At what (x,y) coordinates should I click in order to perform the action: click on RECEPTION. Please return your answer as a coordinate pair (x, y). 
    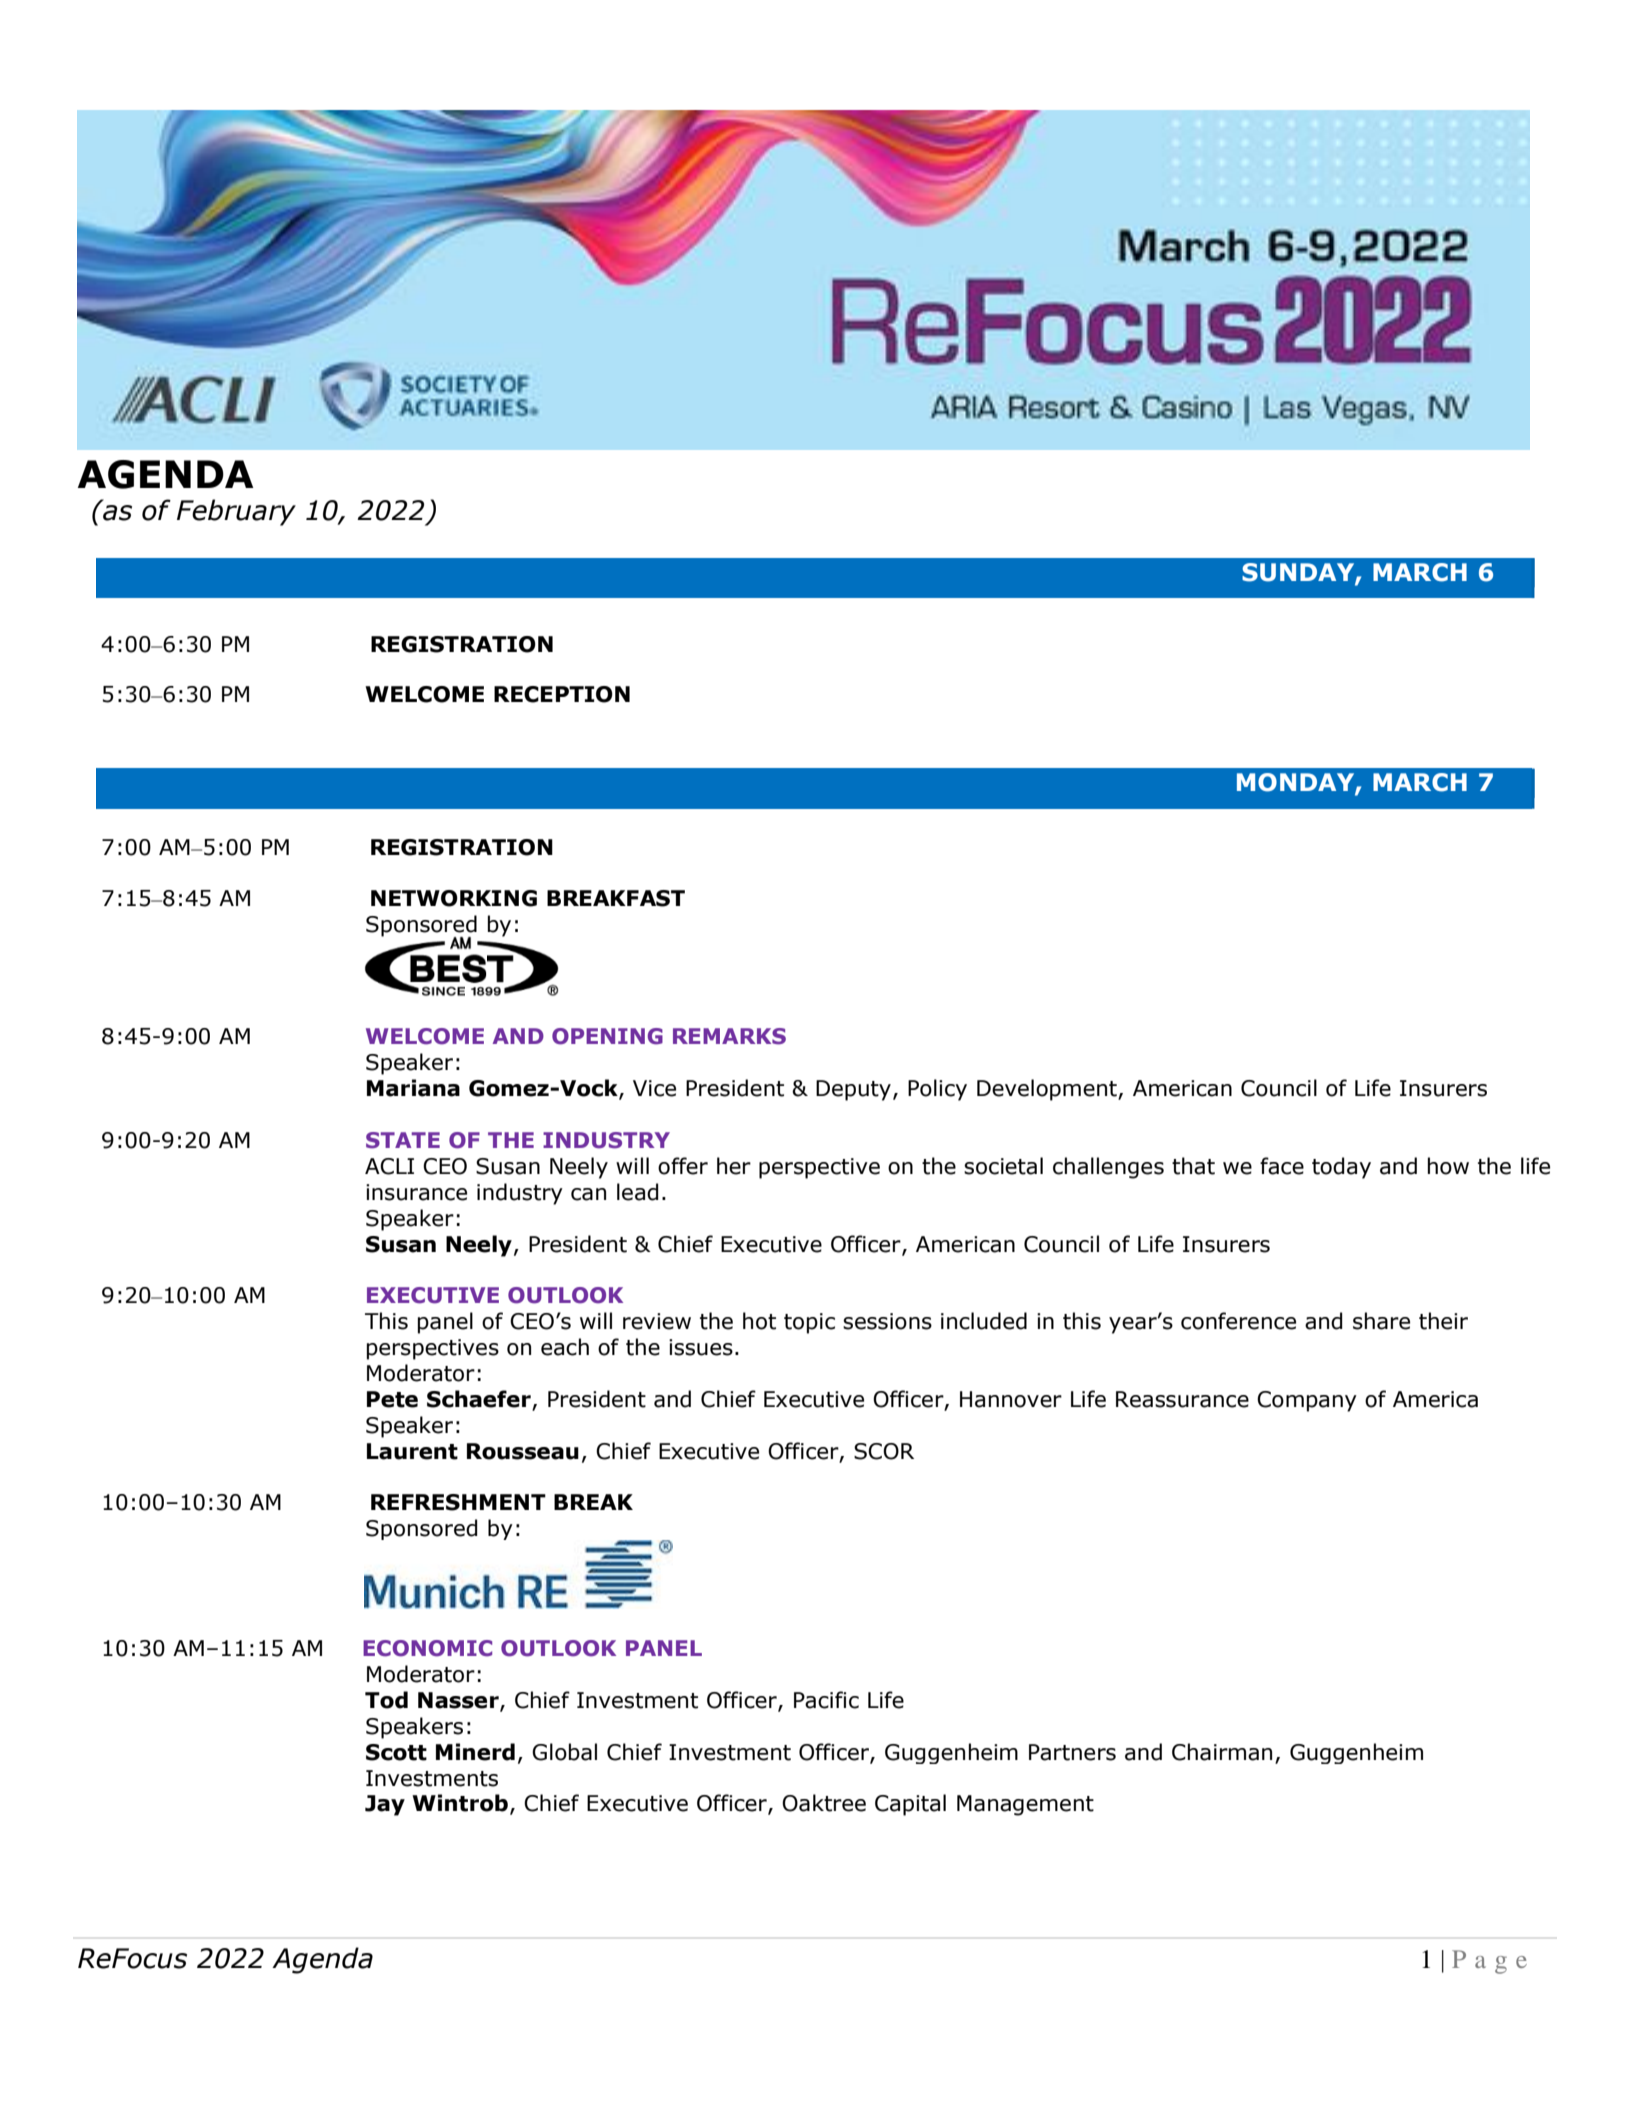
    Looking at the image, I should click on (562, 694).
